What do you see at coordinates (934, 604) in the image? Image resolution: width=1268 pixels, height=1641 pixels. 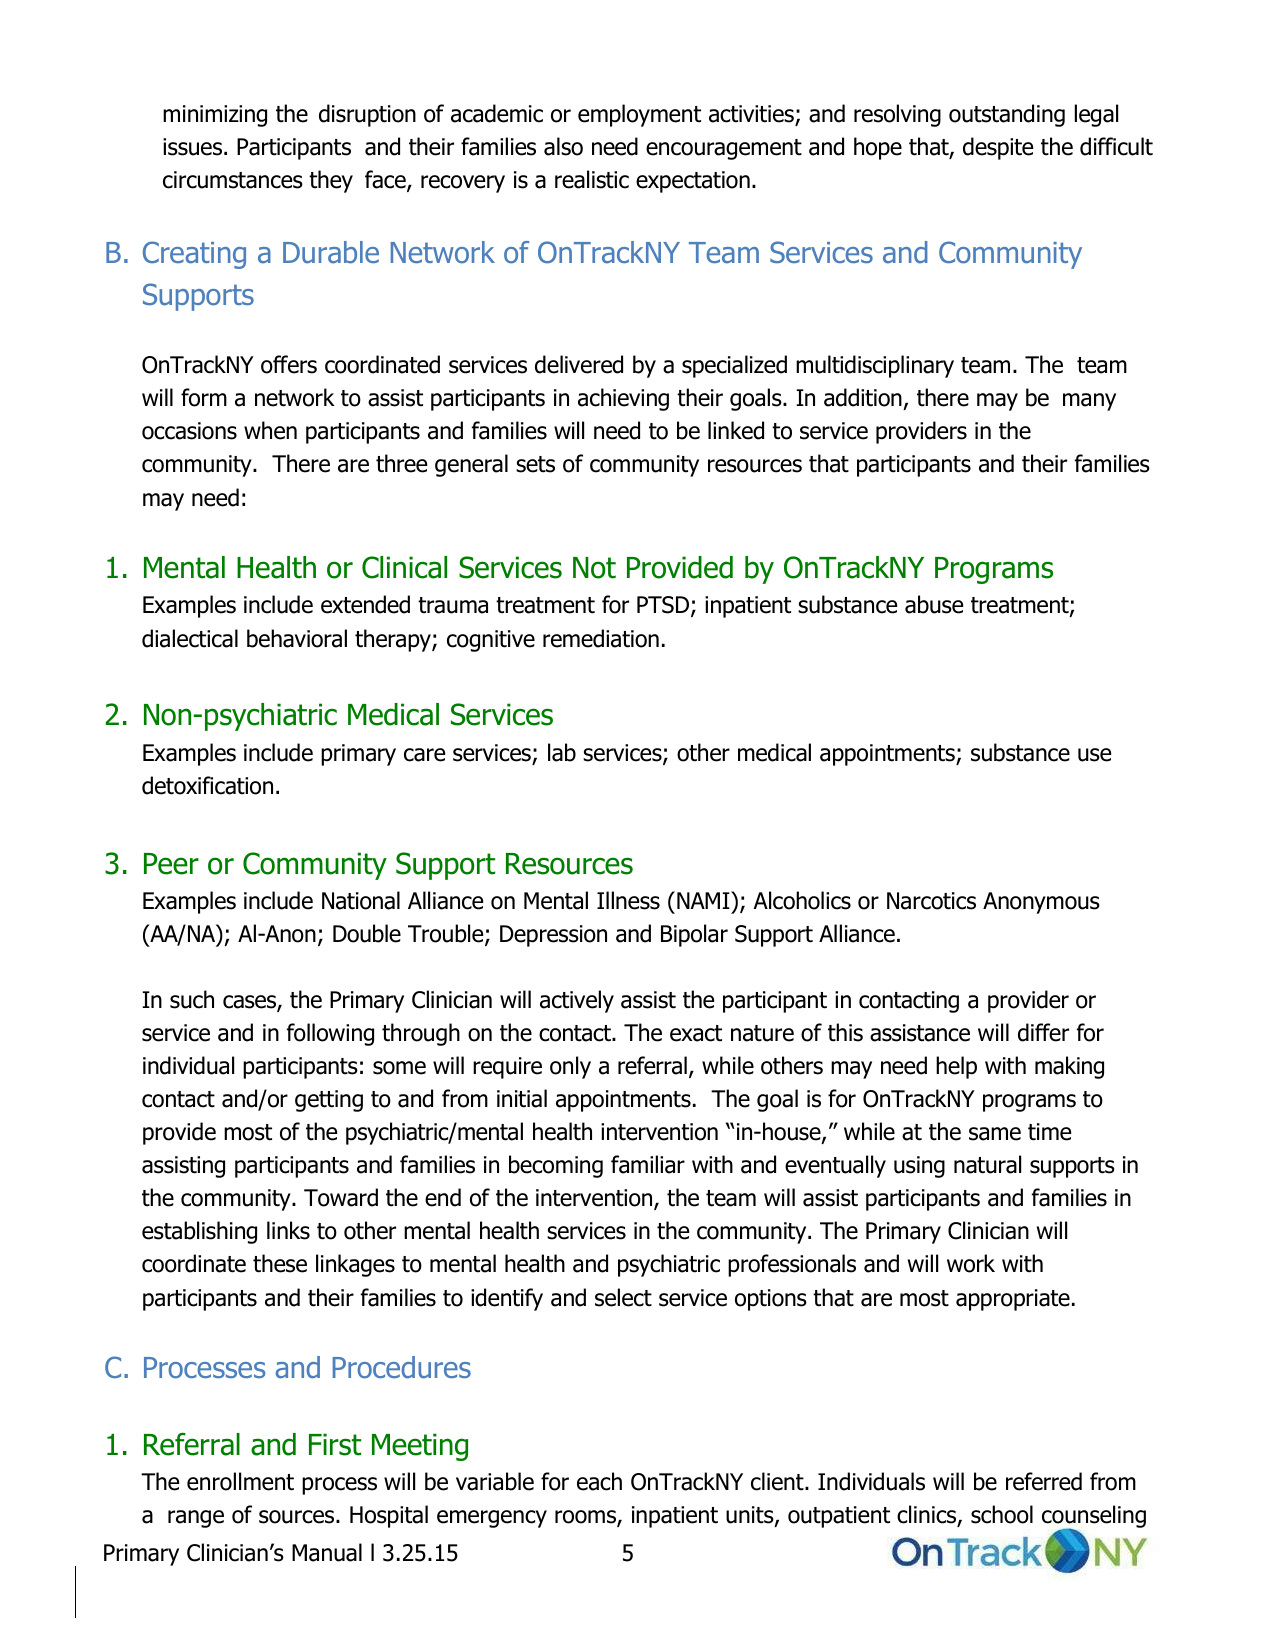 I see `abuse` at bounding box center [934, 604].
